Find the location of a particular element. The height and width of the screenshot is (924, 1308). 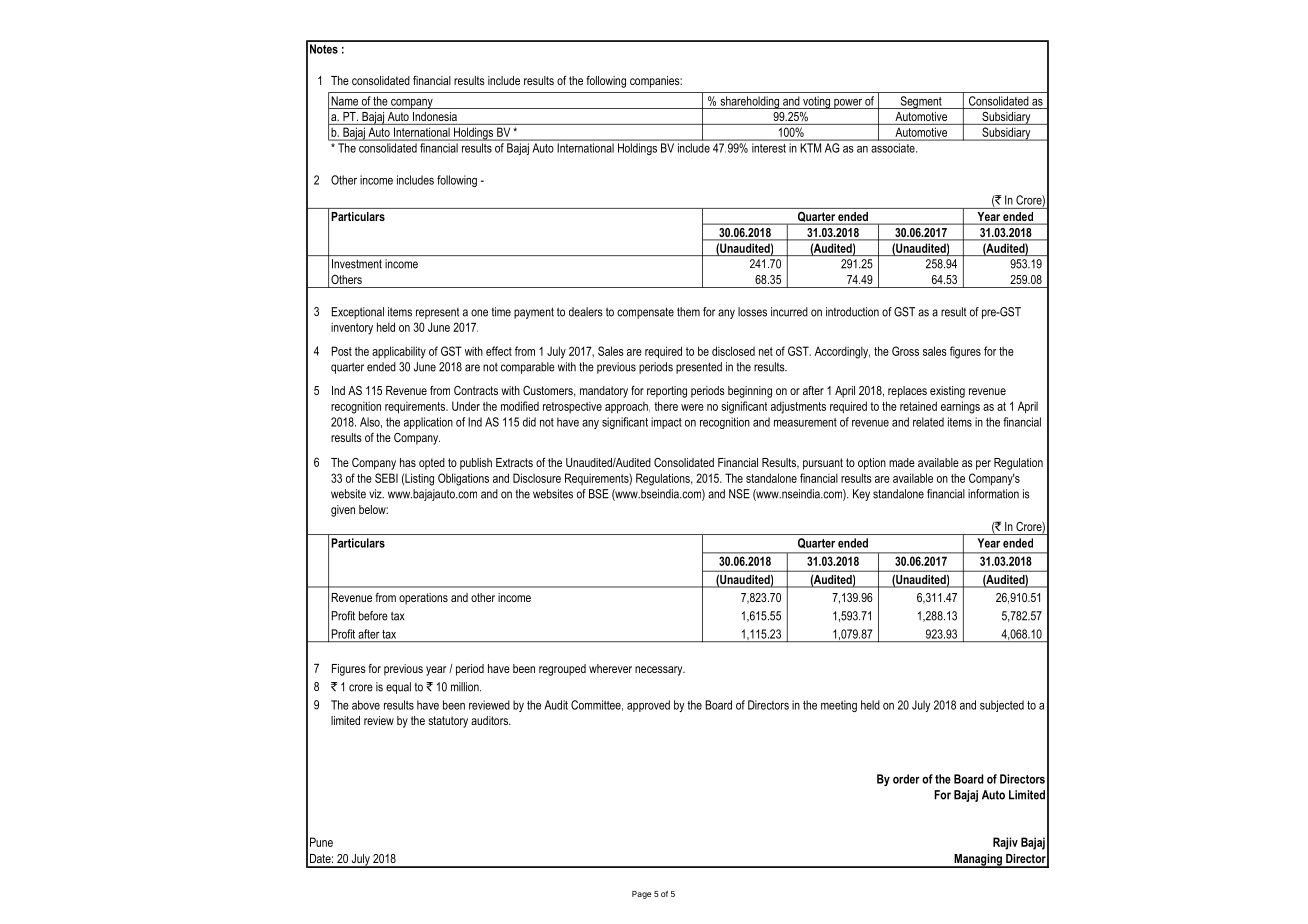

Investment is located at coordinates (357, 264).
